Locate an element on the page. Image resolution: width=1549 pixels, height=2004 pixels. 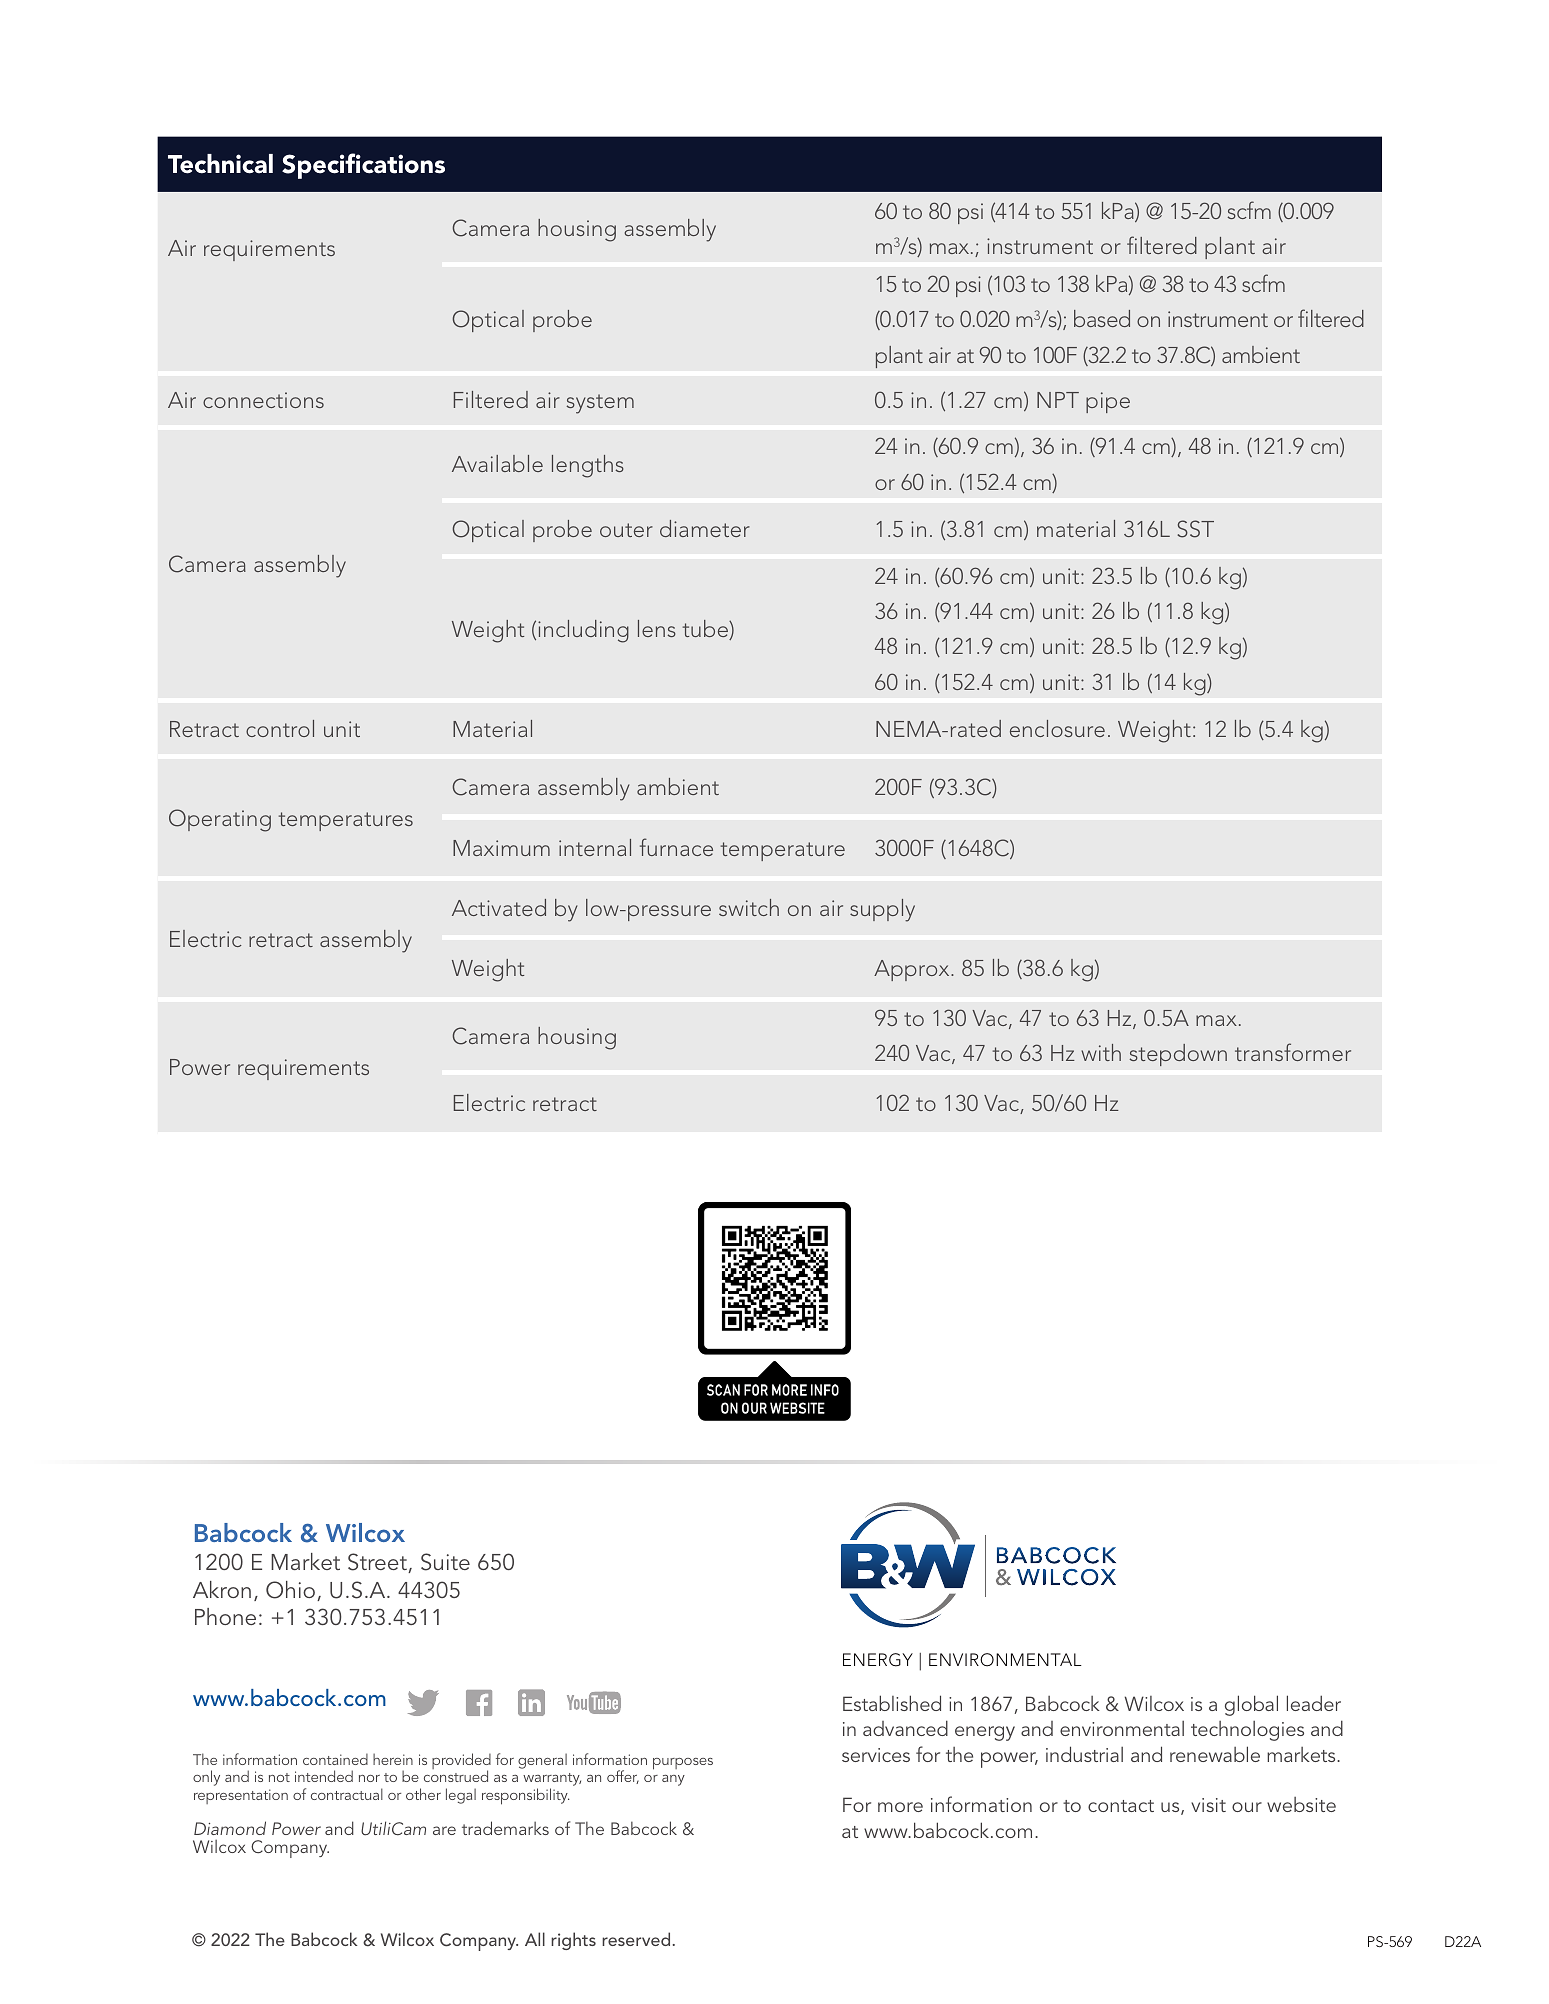
Street is located at coordinates (378, 1563).
